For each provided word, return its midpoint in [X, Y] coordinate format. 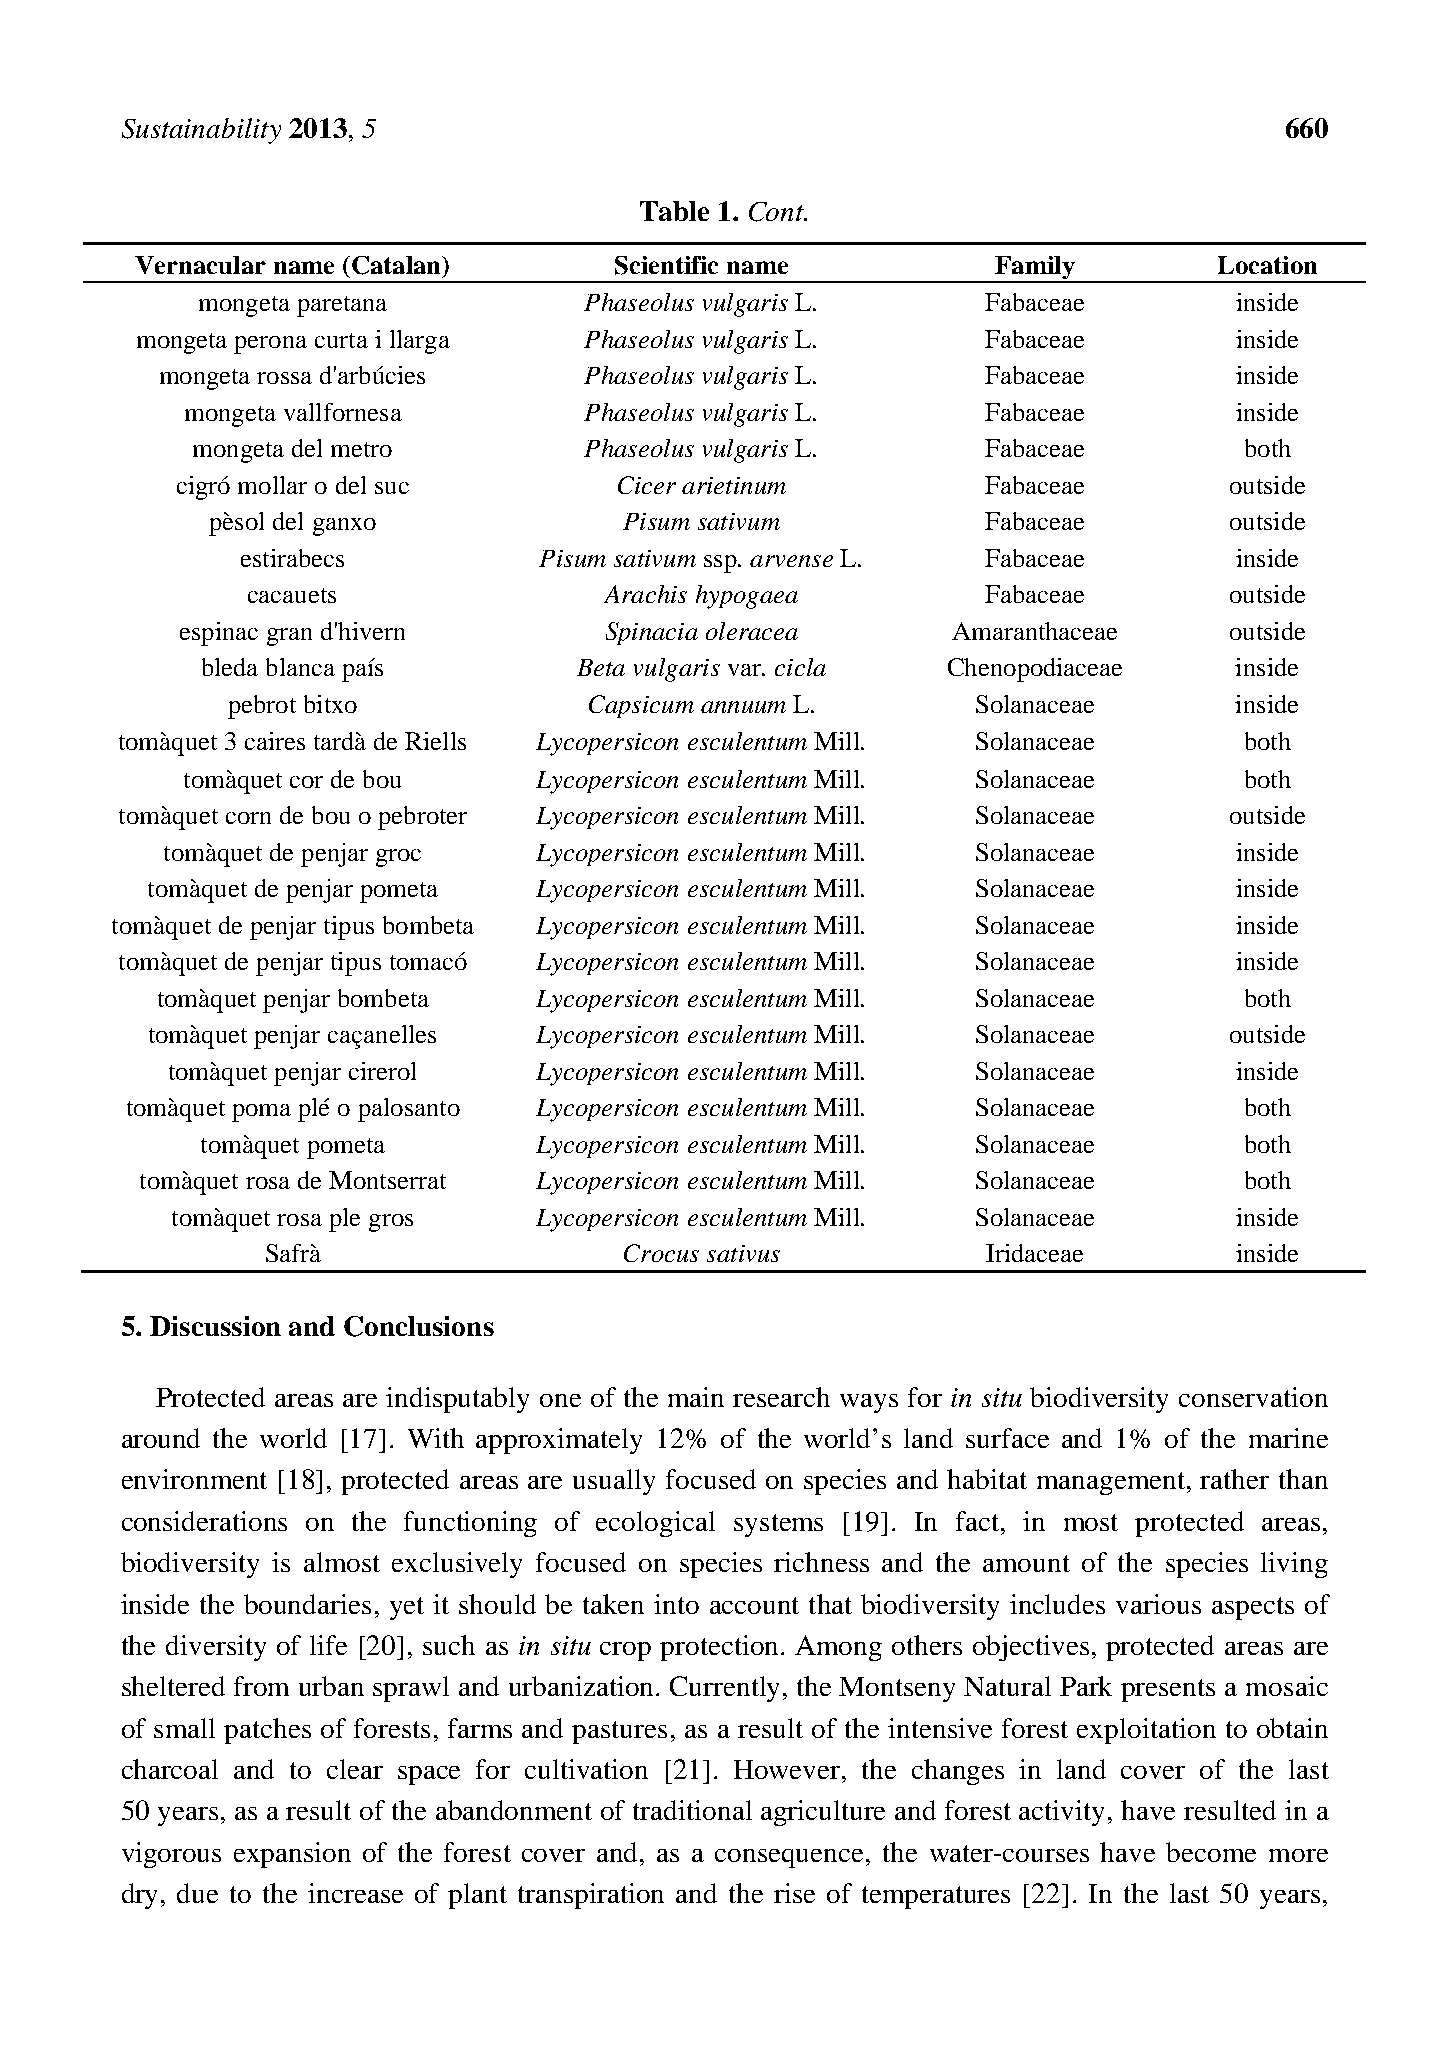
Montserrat [387, 1180]
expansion [292, 1855]
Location [1267, 265]
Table [674, 211]
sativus [743, 1253]
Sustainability [201, 131]
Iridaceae [1034, 1253]
